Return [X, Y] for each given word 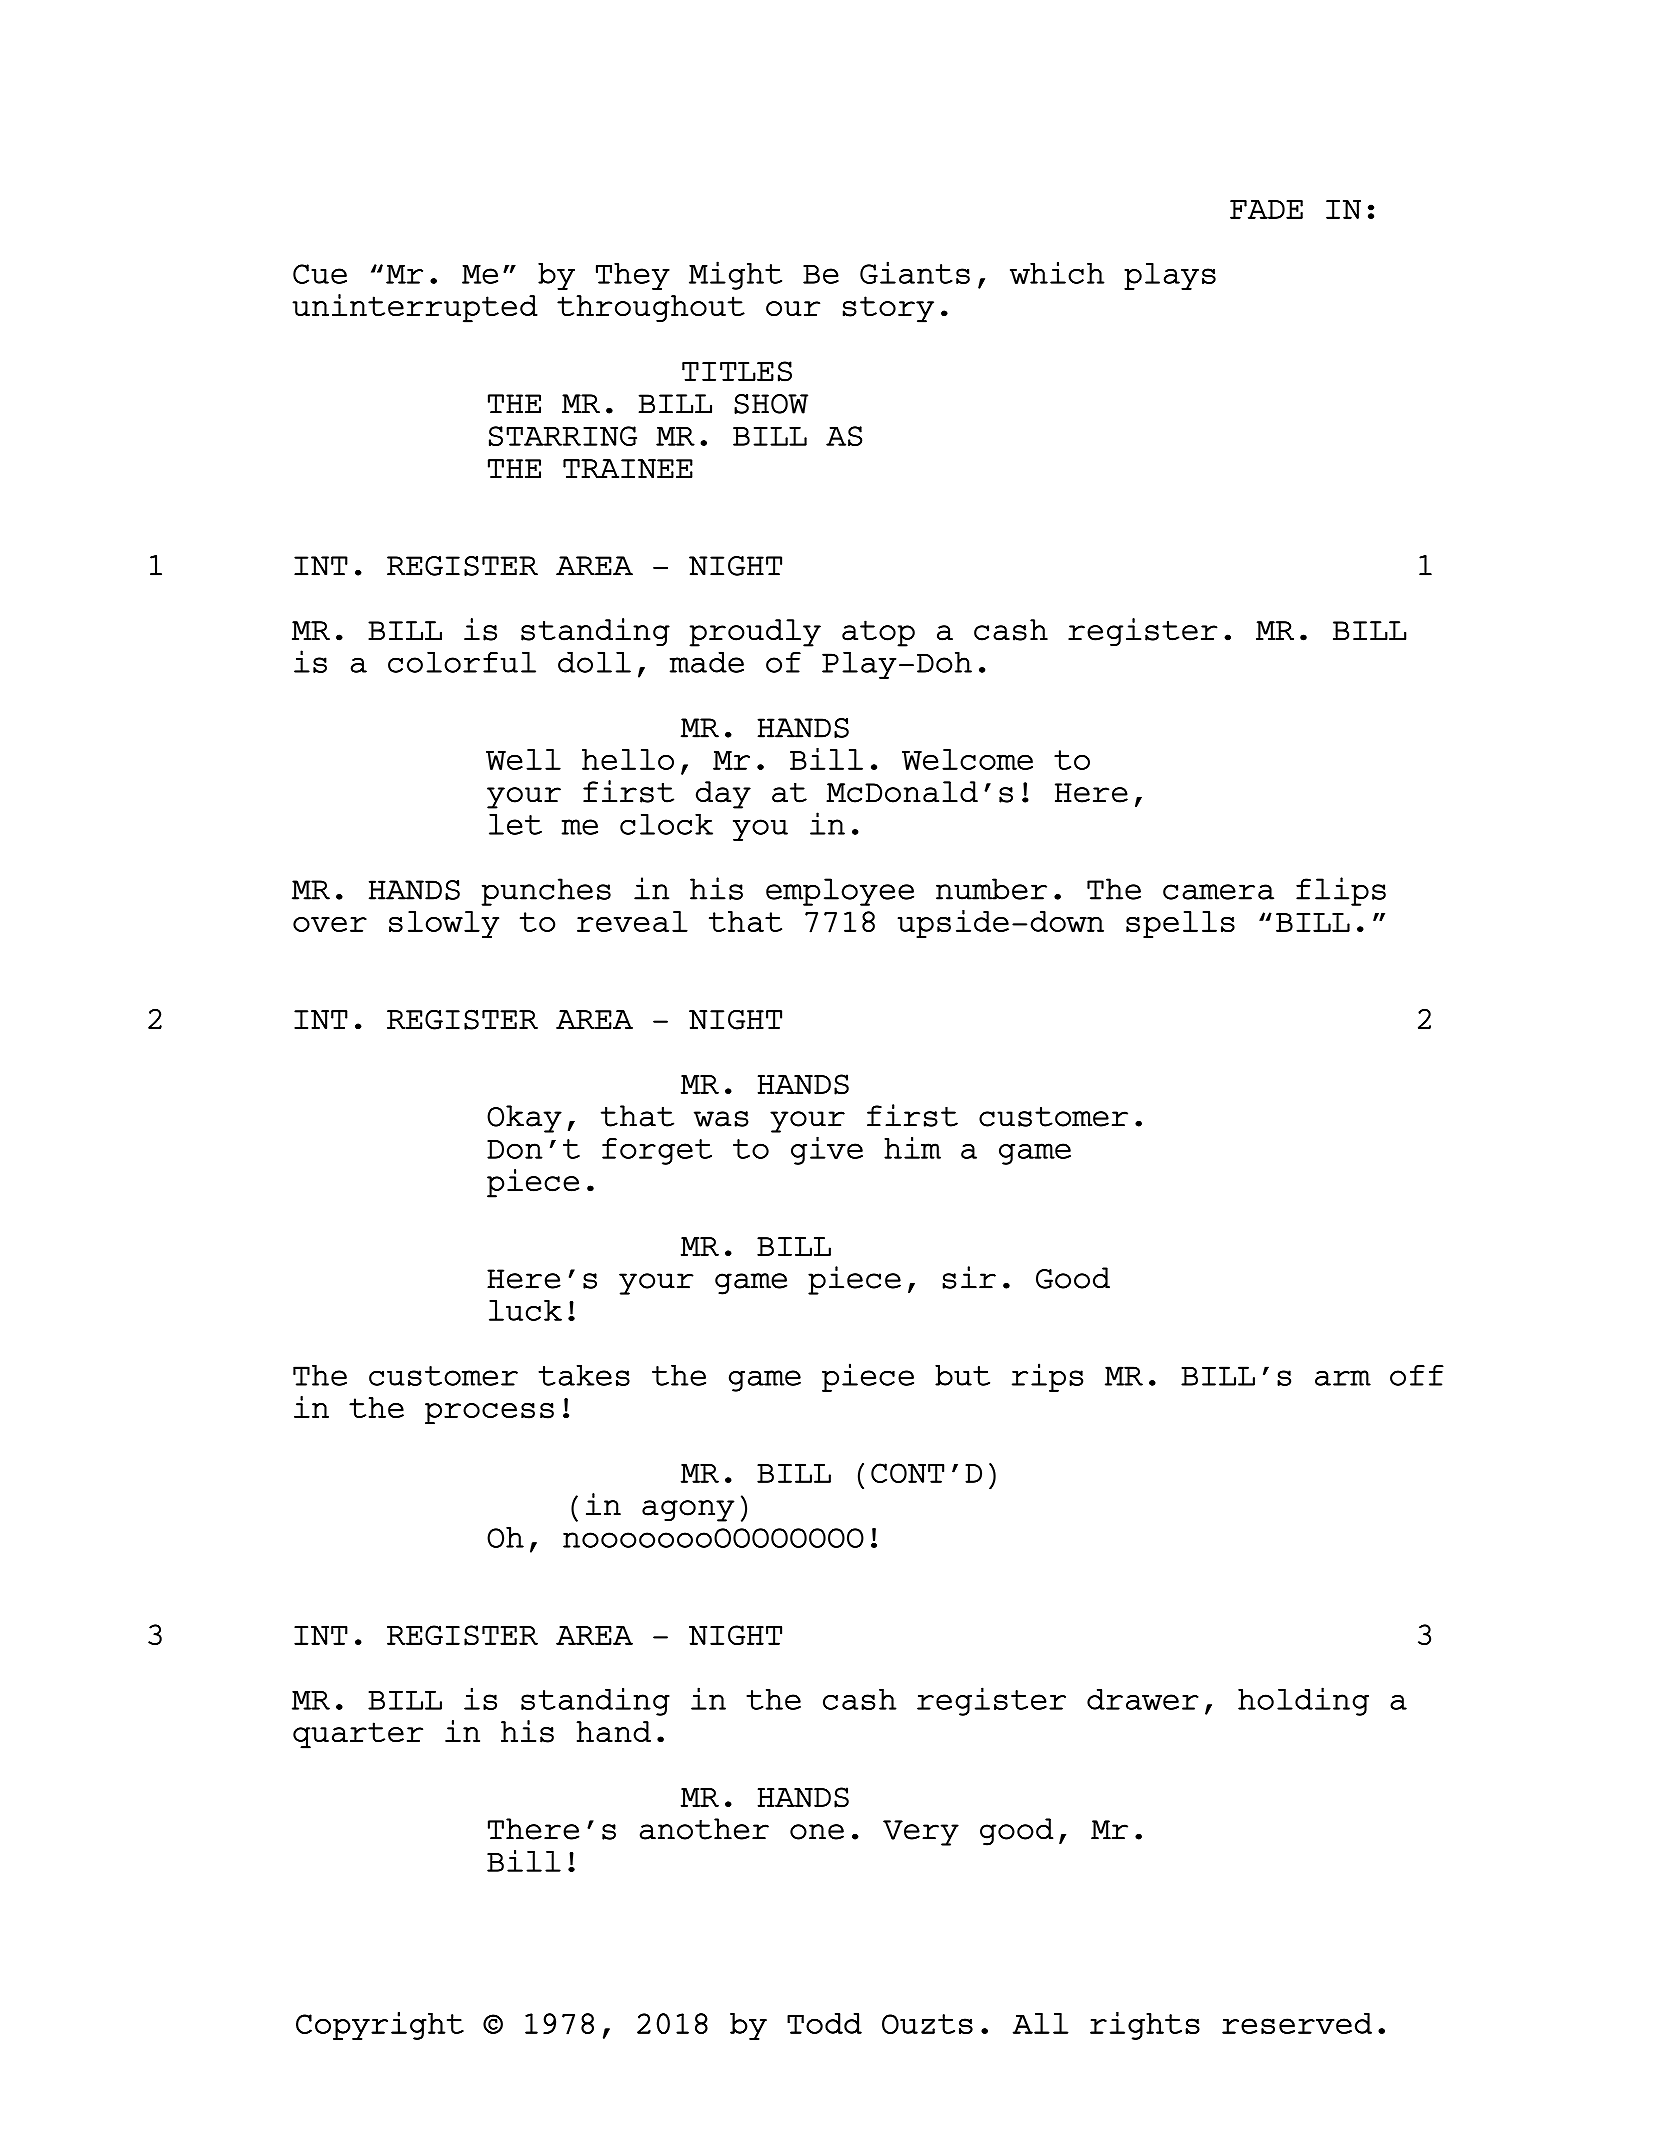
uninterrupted [415, 308]
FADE [1266, 209]
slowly [444, 924]
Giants [915, 272]
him [912, 1147]
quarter [358, 1735]
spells [1180, 924]
